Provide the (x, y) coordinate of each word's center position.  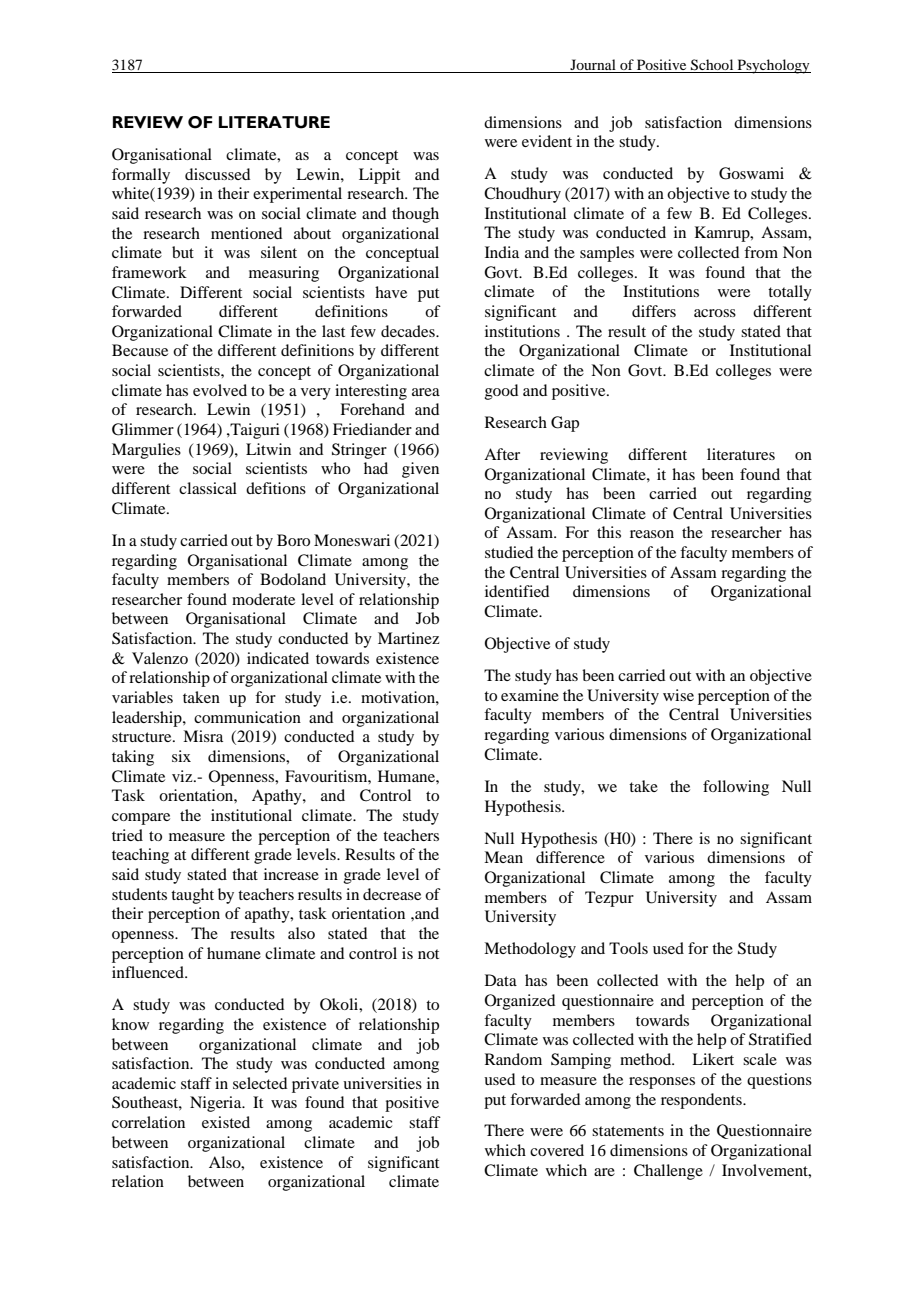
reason (652, 534)
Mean (503, 857)
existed (226, 1122)
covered (557, 1150)
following (736, 788)
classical (208, 488)
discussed (217, 174)
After (502, 454)
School (712, 66)
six (181, 756)
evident (547, 141)
